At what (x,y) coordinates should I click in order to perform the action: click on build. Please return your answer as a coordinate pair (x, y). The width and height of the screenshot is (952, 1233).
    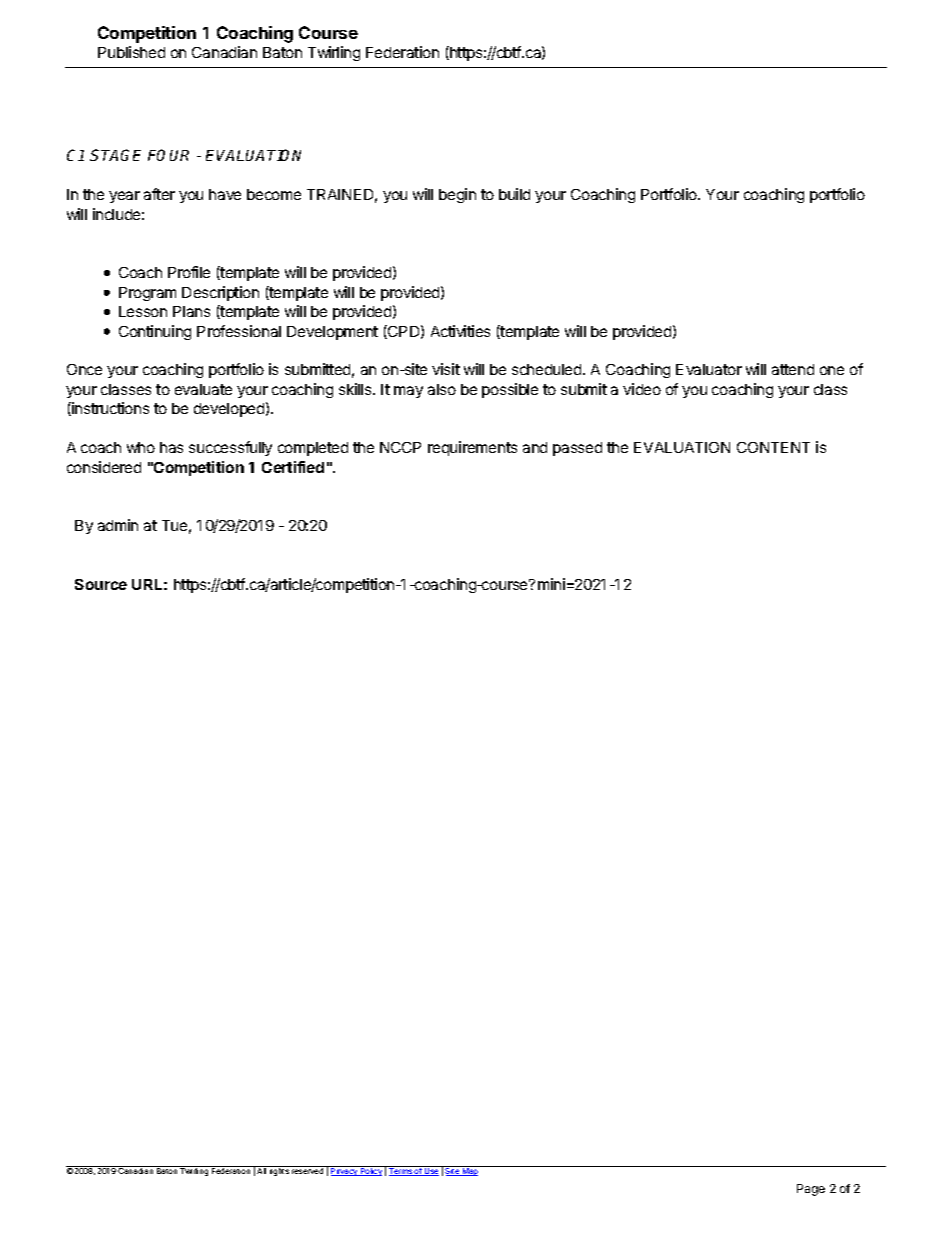
    Looking at the image, I should click on (514, 194).
